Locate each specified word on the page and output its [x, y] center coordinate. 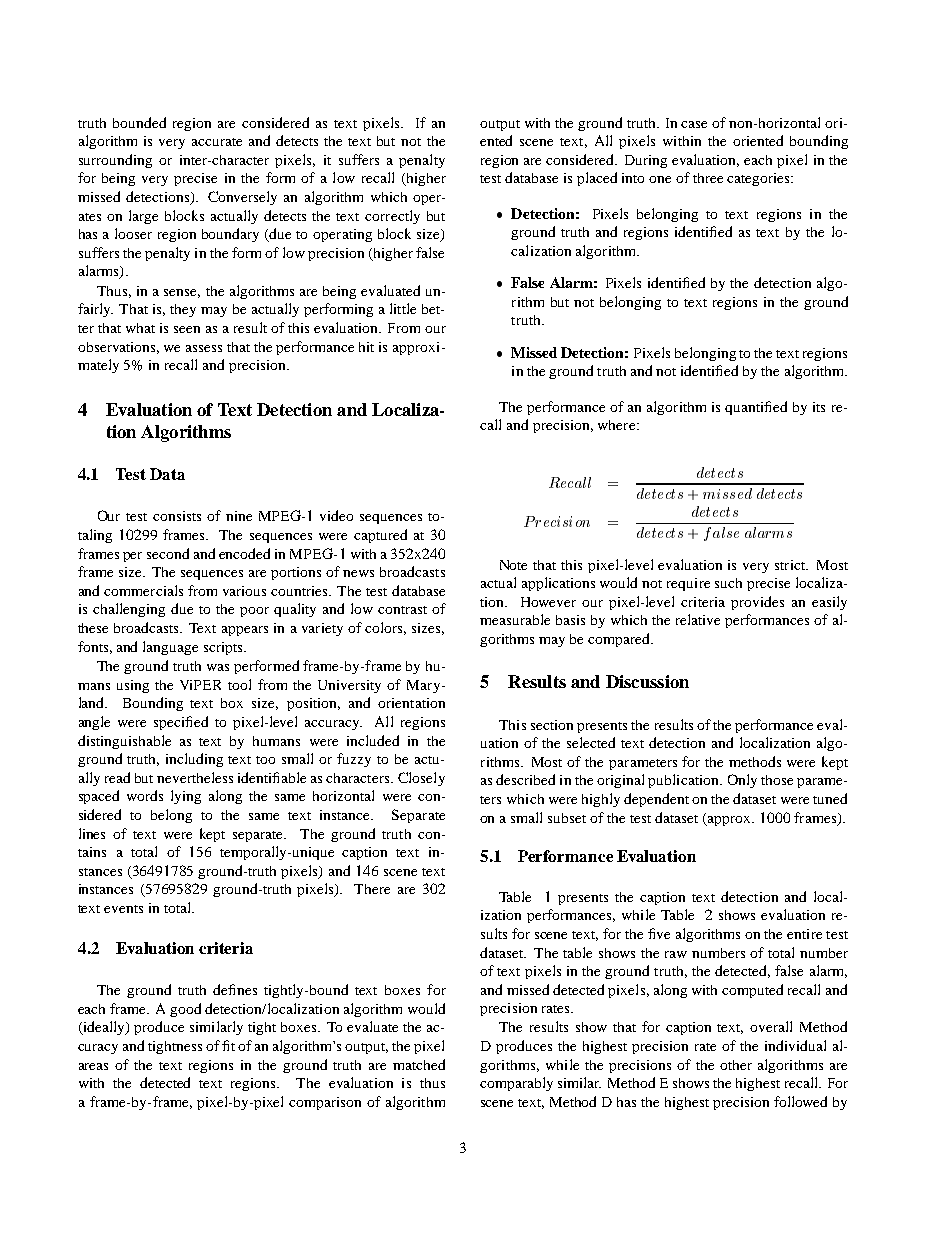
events [123, 909]
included [373, 740]
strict [791, 565]
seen [187, 329]
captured [380, 536]
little [403, 308]
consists [177, 516]
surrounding [115, 161]
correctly [392, 217]
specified [181, 723]
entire [804, 934]
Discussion [647, 681]
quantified [756, 408]
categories [759, 179]
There [372, 889]
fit [228, 1045]
